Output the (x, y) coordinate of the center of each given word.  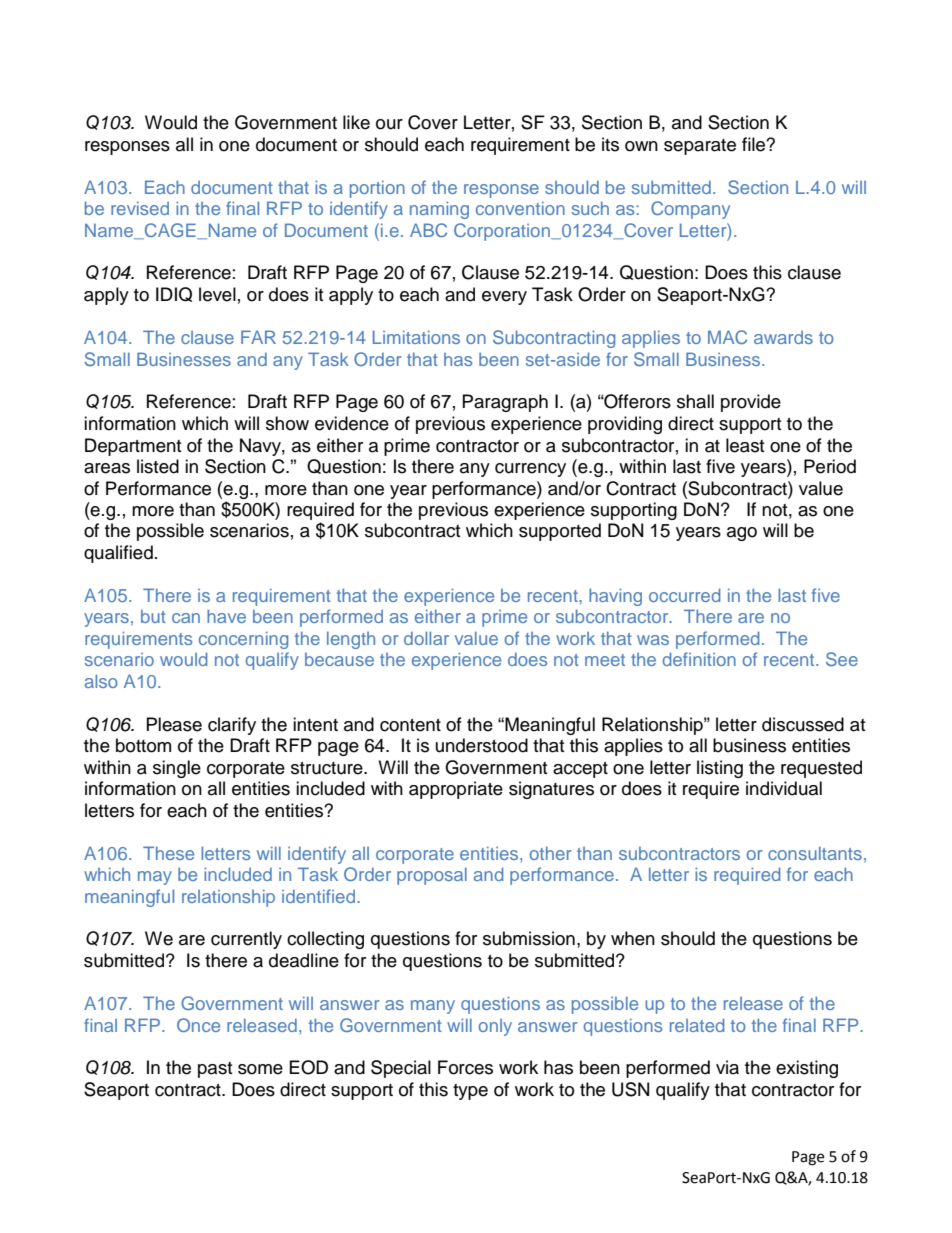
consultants (815, 853)
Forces (465, 1067)
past (215, 1070)
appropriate (456, 790)
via (727, 1067)
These (168, 853)
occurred (684, 595)
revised (140, 208)
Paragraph (505, 403)
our (389, 124)
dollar (426, 638)
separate (700, 147)
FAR (258, 337)
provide (751, 403)
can (186, 618)
